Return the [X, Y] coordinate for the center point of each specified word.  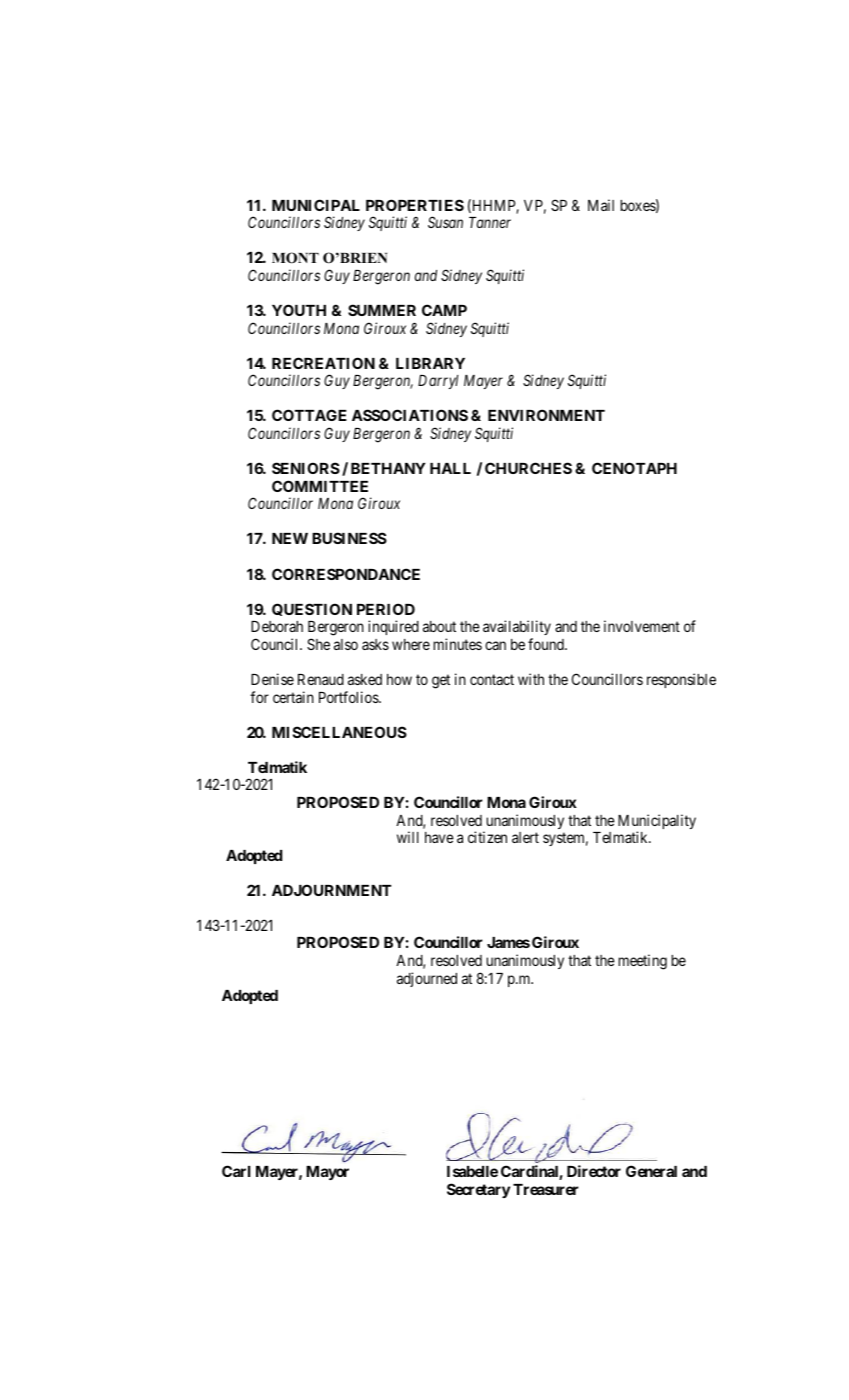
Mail [601, 205]
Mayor [327, 1173]
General [651, 1171]
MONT [295, 258]
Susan [445, 222]
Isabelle [472, 1171]
